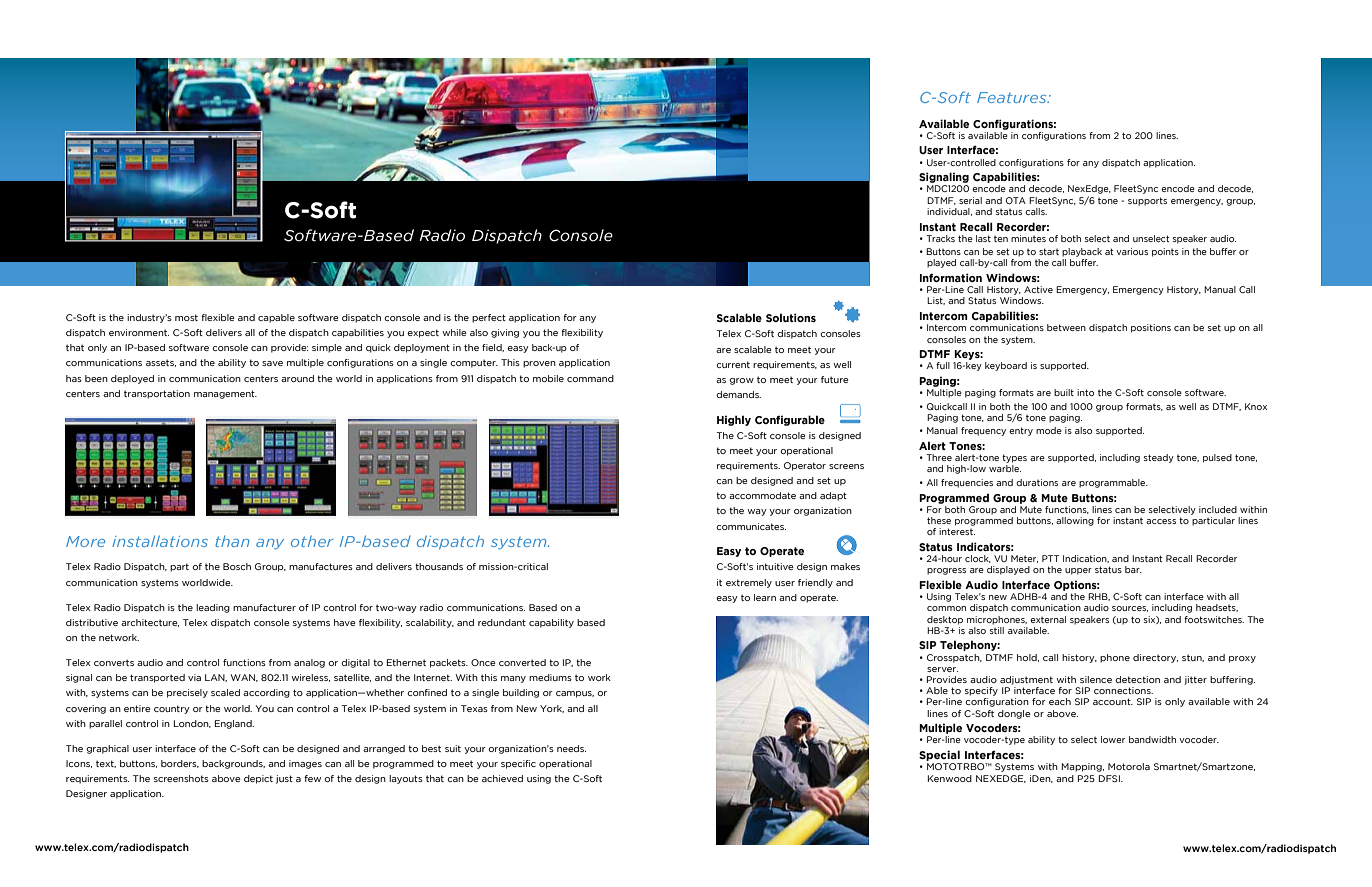 This document has width=1372, height=887. What do you see at coordinates (186, 317) in the document?
I see `most` at bounding box center [186, 317].
